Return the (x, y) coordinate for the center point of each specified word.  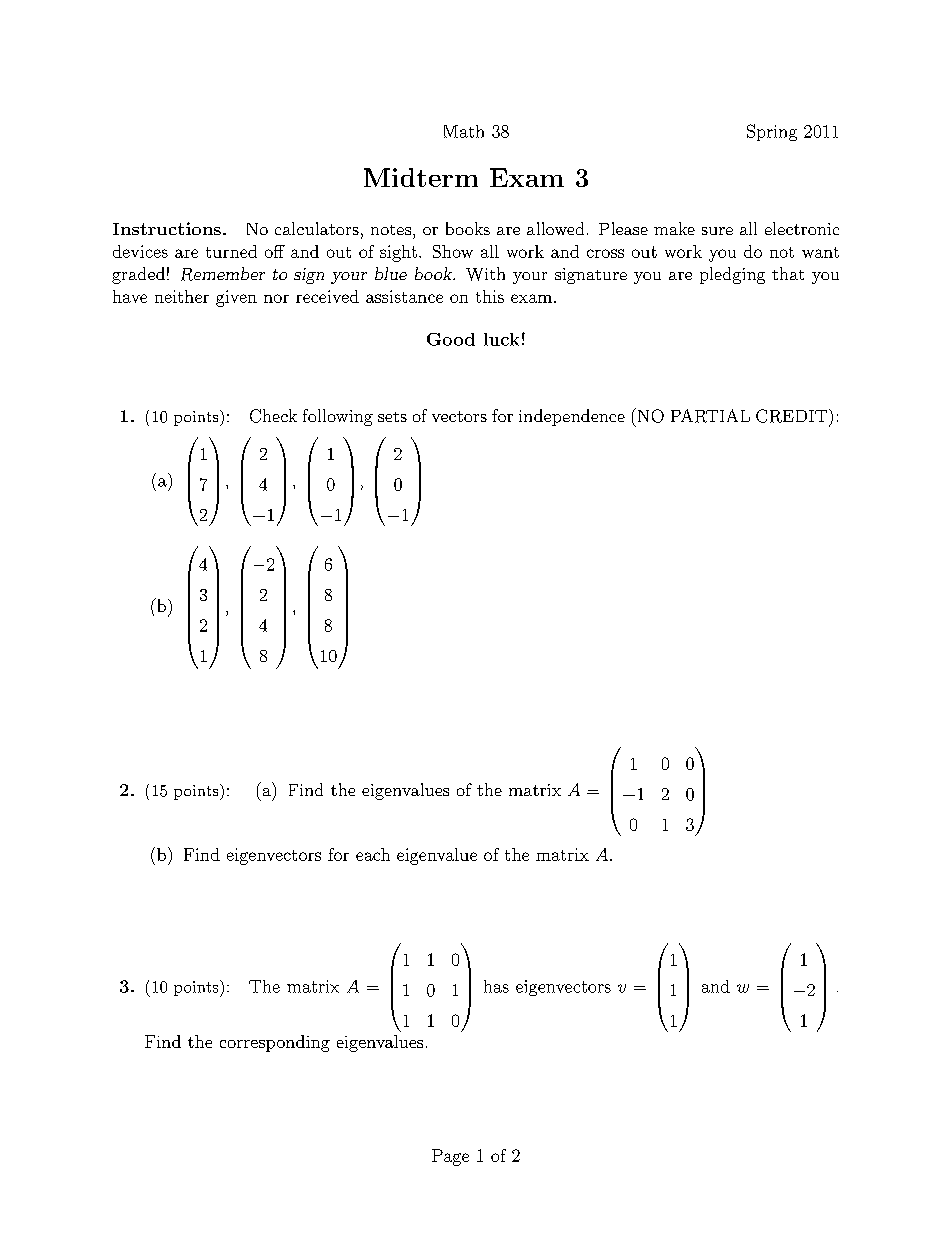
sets (392, 417)
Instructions (167, 228)
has (496, 986)
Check (273, 416)
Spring (772, 132)
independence (572, 417)
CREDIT (791, 416)
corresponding (275, 1043)
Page (450, 1157)
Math (464, 131)
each (373, 854)
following (338, 417)
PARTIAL (710, 416)
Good (451, 339)
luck (501, 339)
